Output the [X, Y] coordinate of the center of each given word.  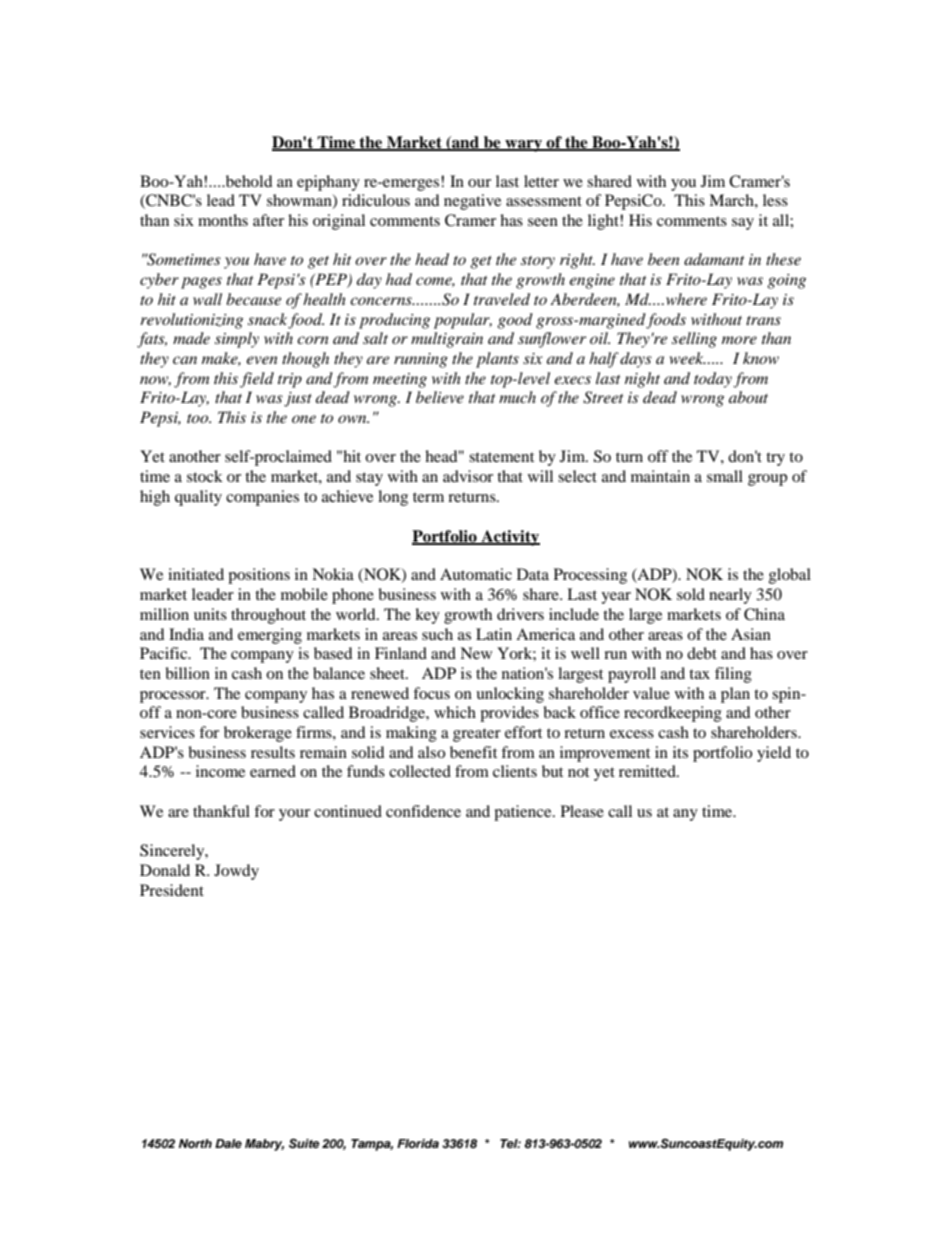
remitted [648, 771]
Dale [228, 1143]
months [223, 220]
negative [472, 202]
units [210, 614]
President [172, 890]
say [743, 224]
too [199, 418]
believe [440, 397]
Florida [418, 1143]
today [713, 380]
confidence [423, 811]
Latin [494, 634]
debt [702, 653]
